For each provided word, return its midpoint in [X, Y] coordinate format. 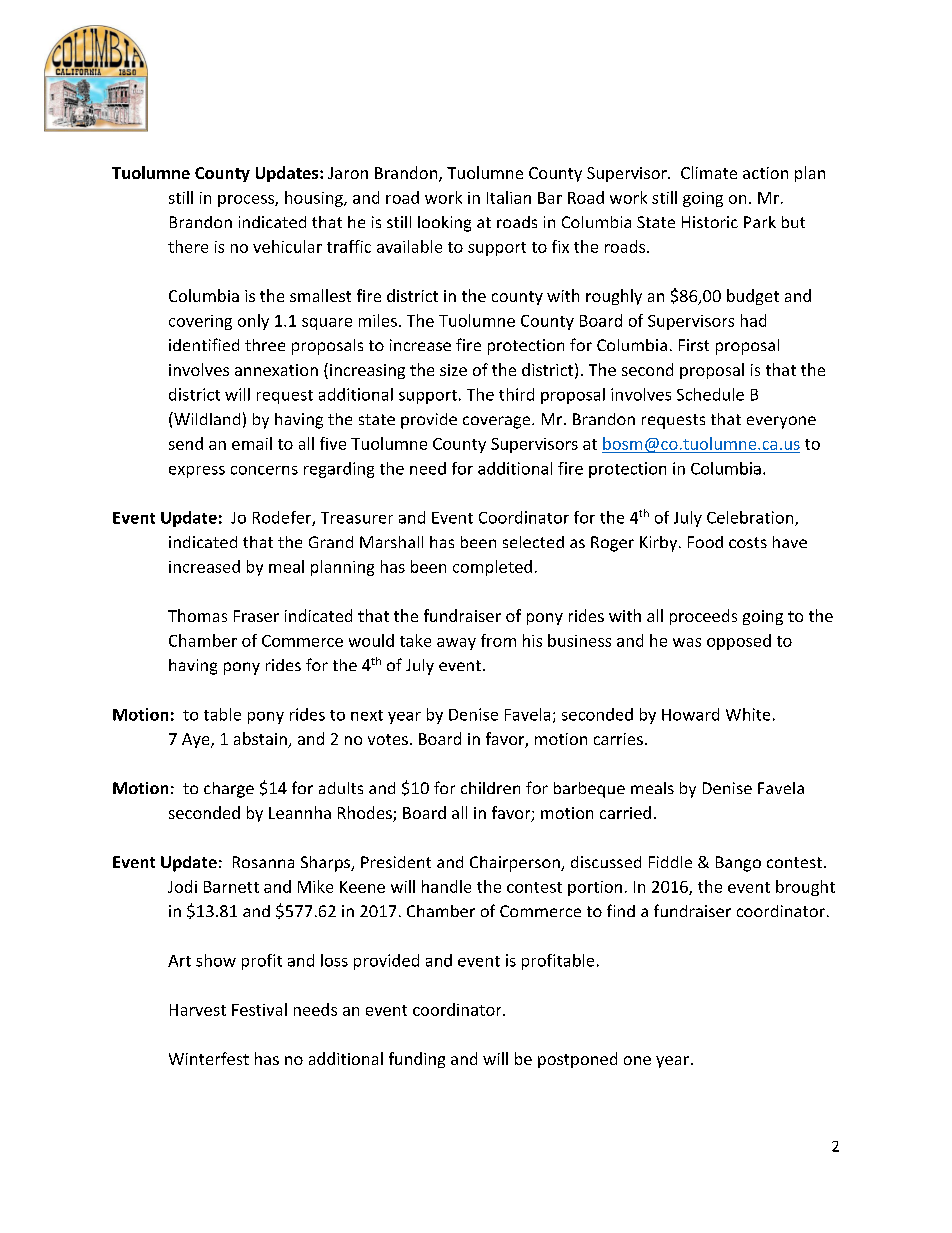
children [490, 788]
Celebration [751, 518]
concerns [264, 470]
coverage [498, 422]
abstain [261, 740]
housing [315, 199]
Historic [710, 222]
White [748, 714]
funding [417, 1060]
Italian [509, 197]
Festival [259, 1009]
